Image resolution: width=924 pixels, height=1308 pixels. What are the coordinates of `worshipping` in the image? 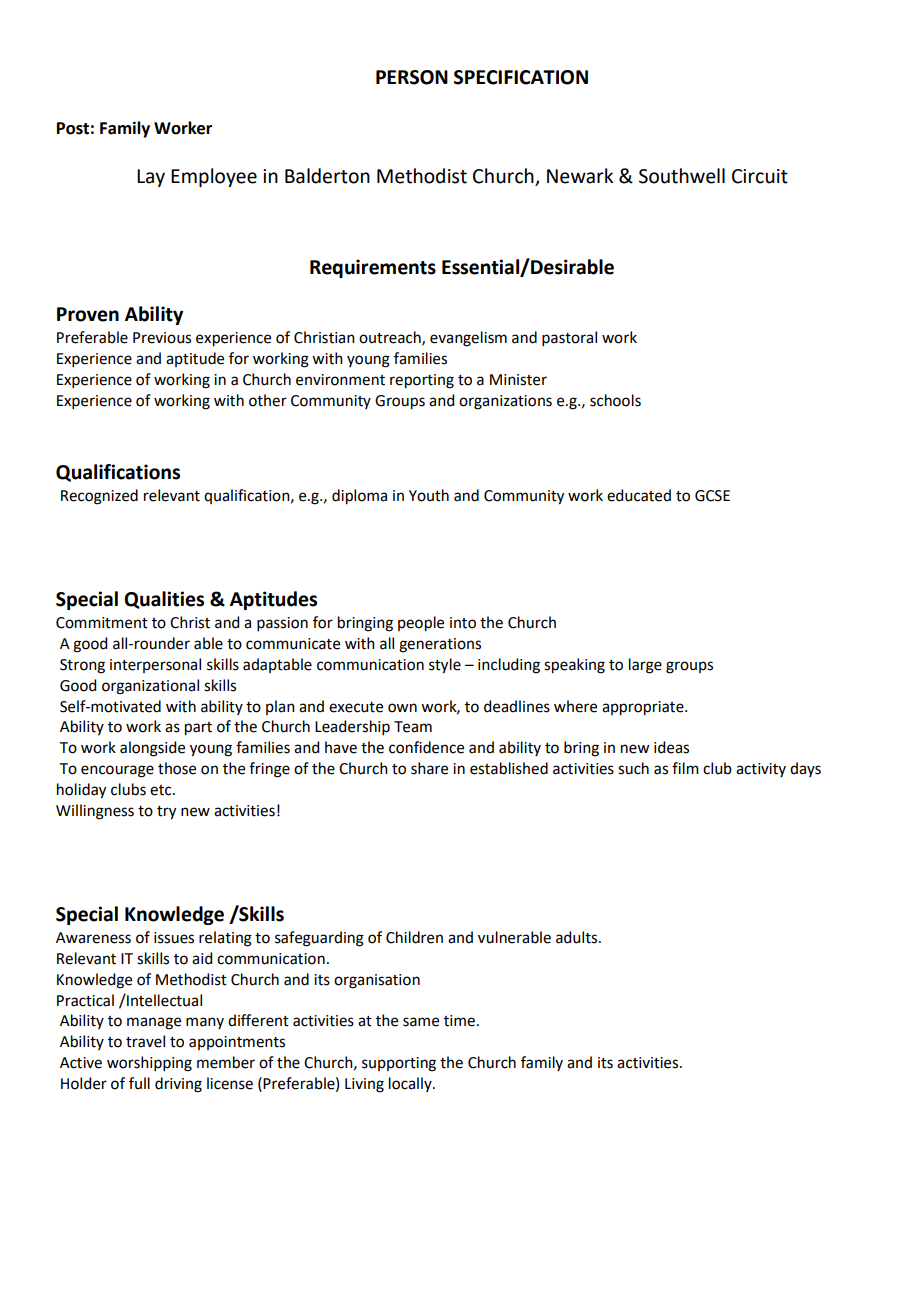 It's located at (149, 1064).
